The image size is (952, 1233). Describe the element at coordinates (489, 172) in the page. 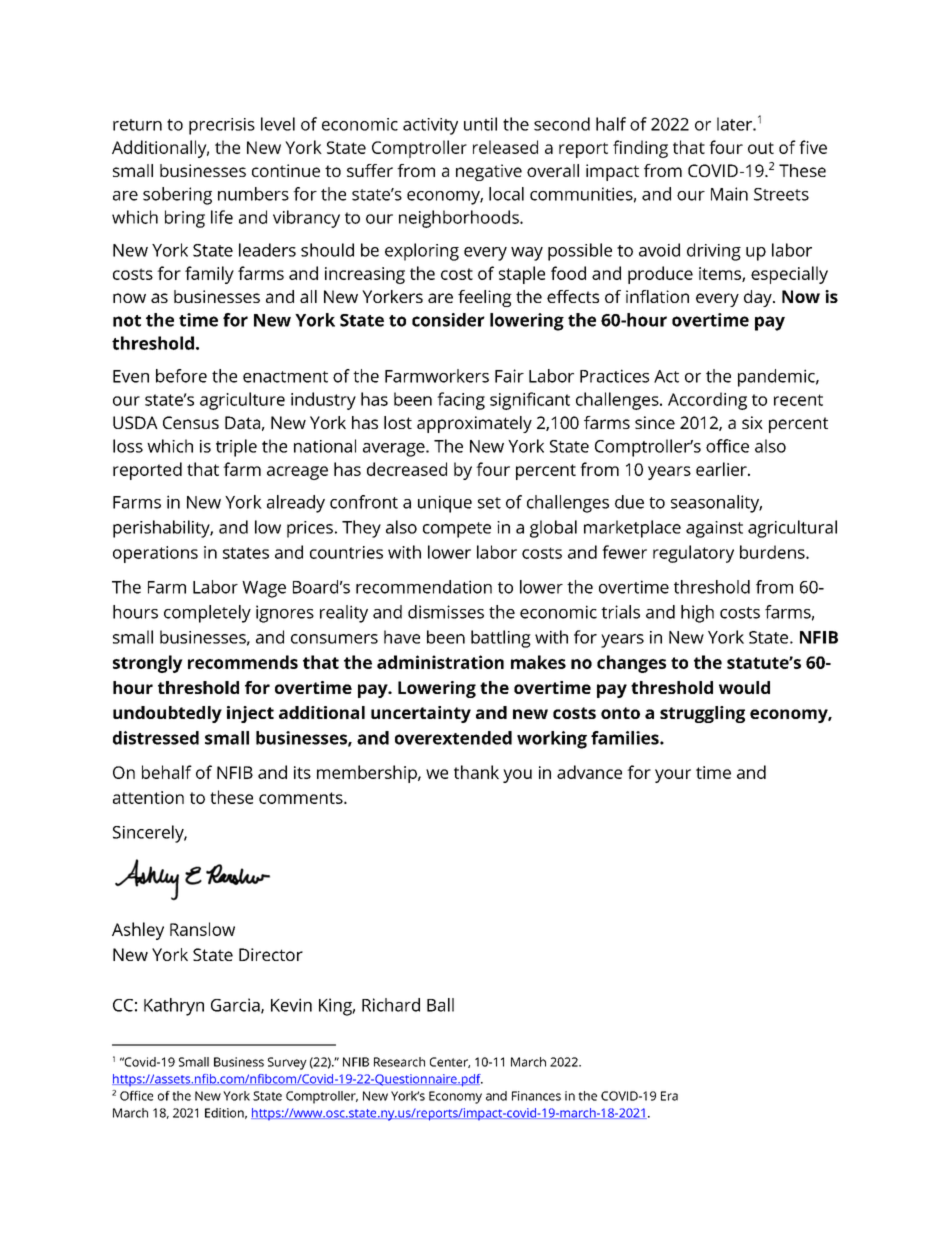

I see `negative` at that location.
